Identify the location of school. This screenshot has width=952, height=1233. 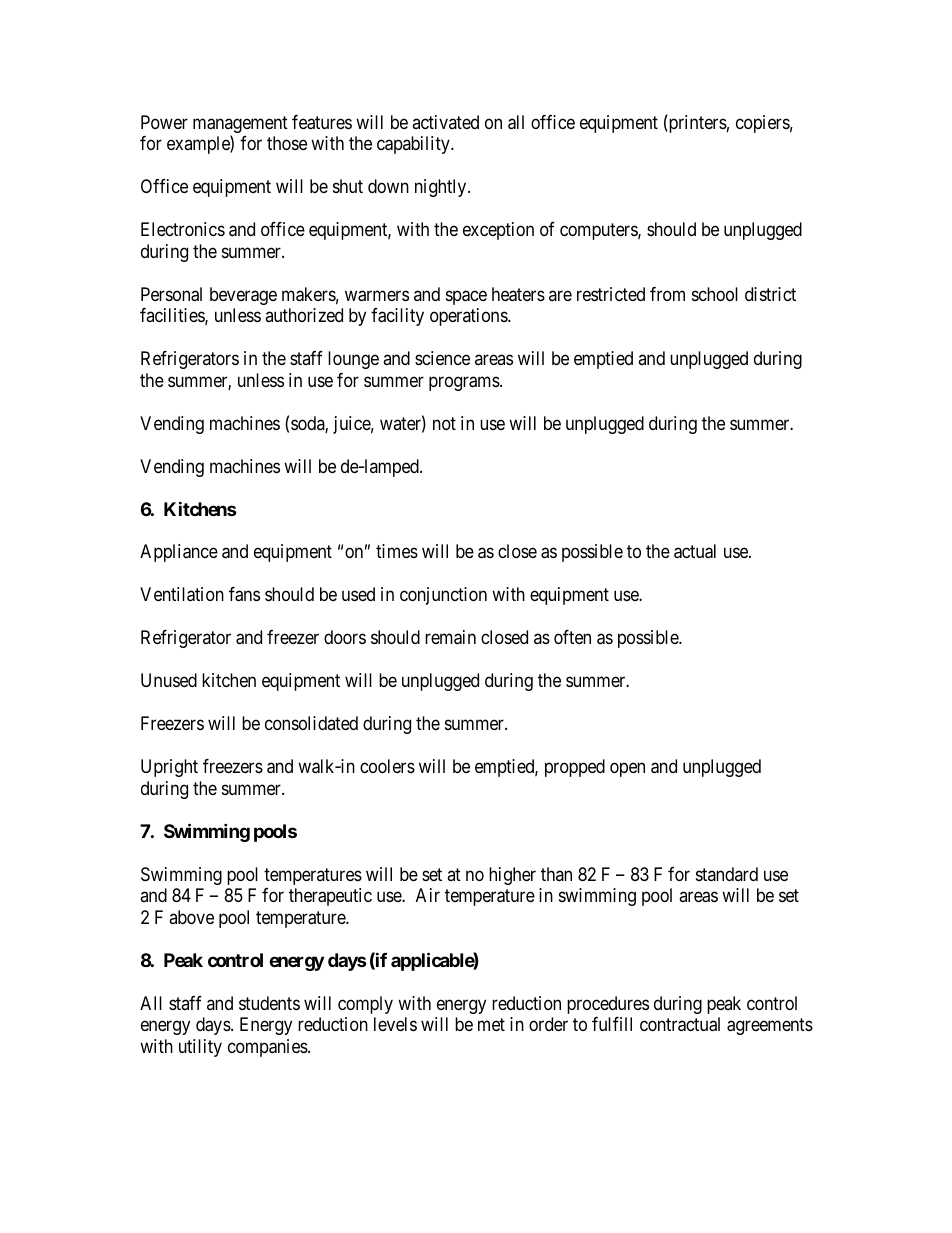
(715, 294).
